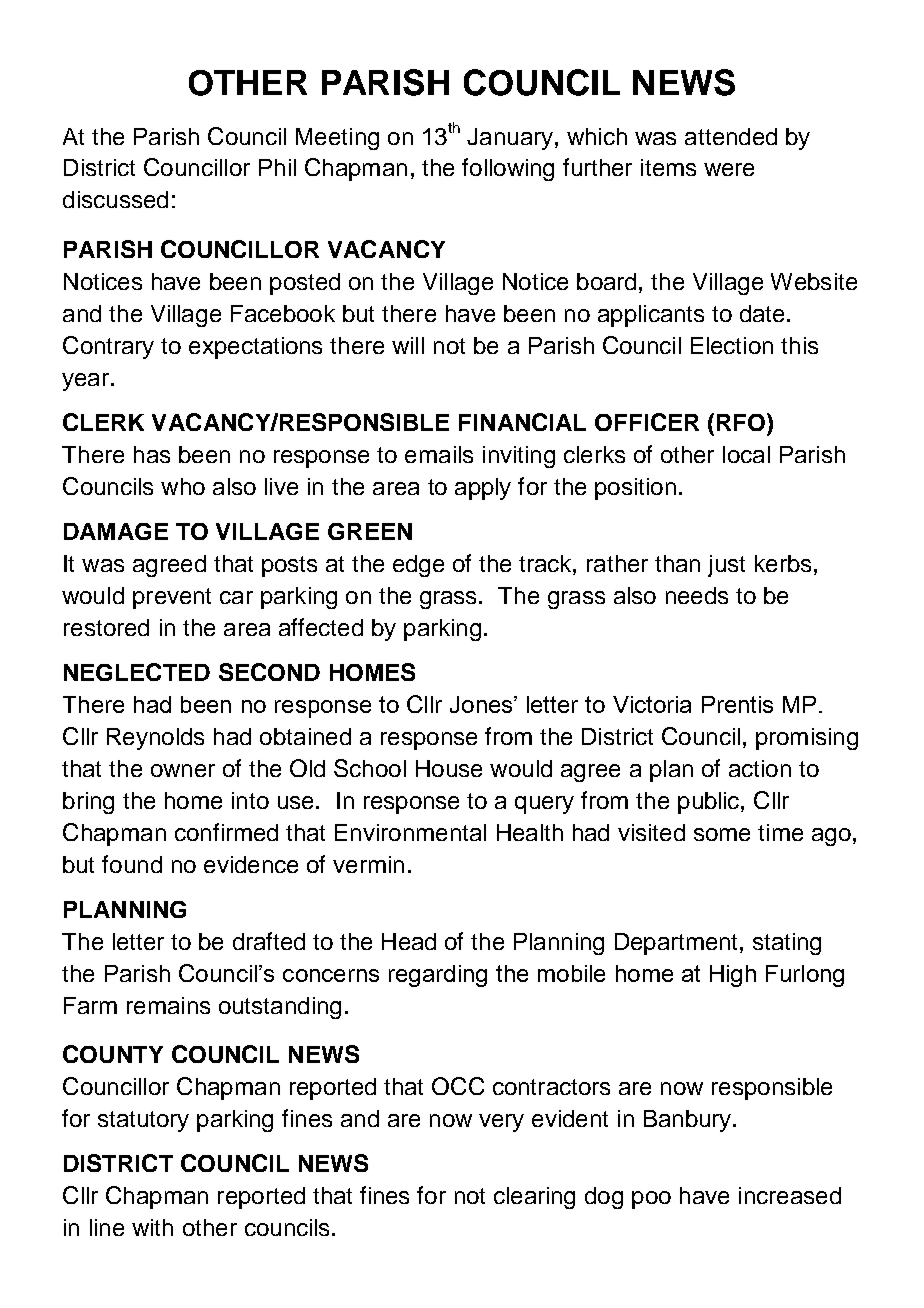  Describe the element at coordinates (746, 454) in the document. I see `local` at that location.
